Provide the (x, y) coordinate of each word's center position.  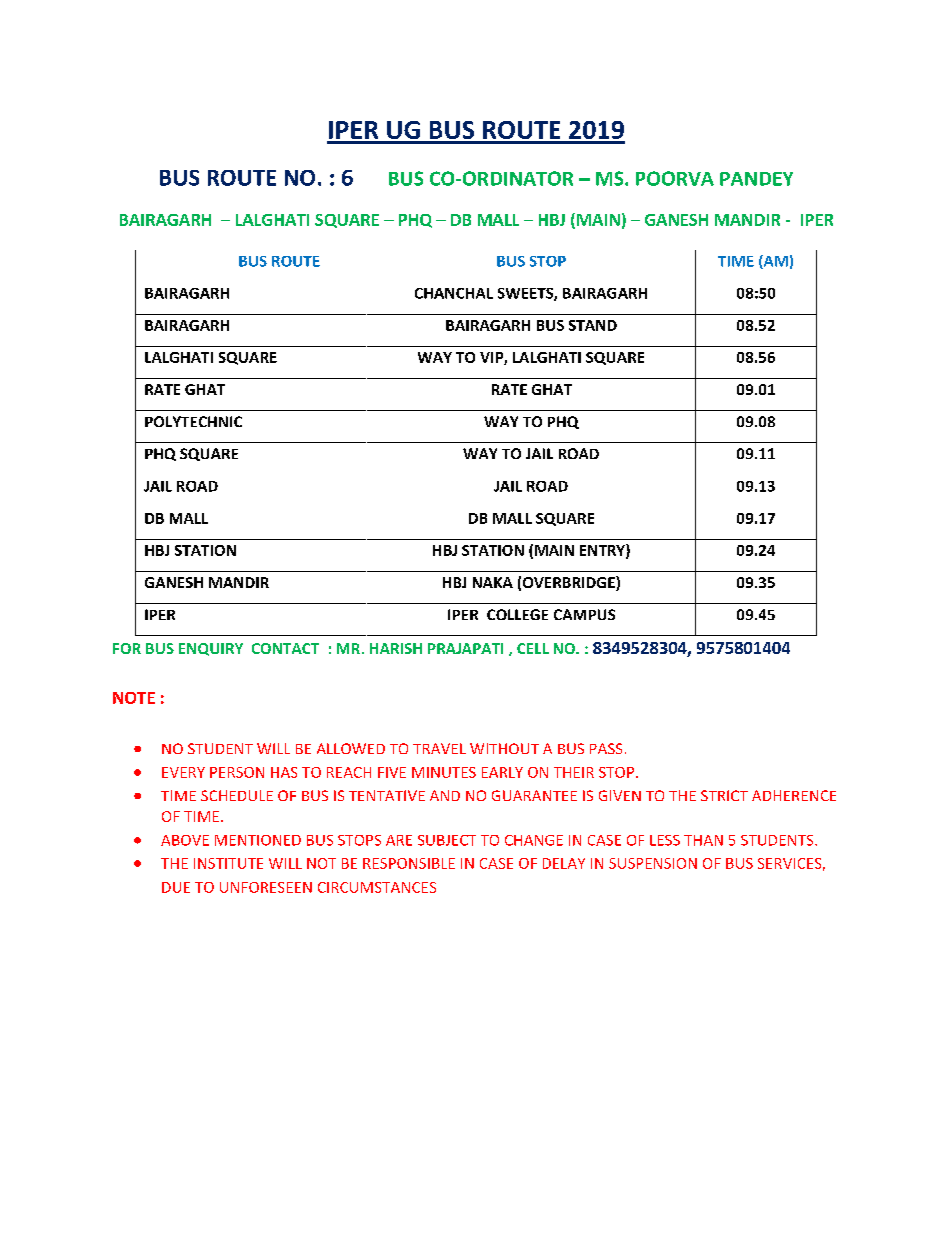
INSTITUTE (228, 863)
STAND (593, 325)
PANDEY (756, 179)
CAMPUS (584, 614)
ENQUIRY (211, 649)
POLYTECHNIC (193, 421)
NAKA (493, 582)
